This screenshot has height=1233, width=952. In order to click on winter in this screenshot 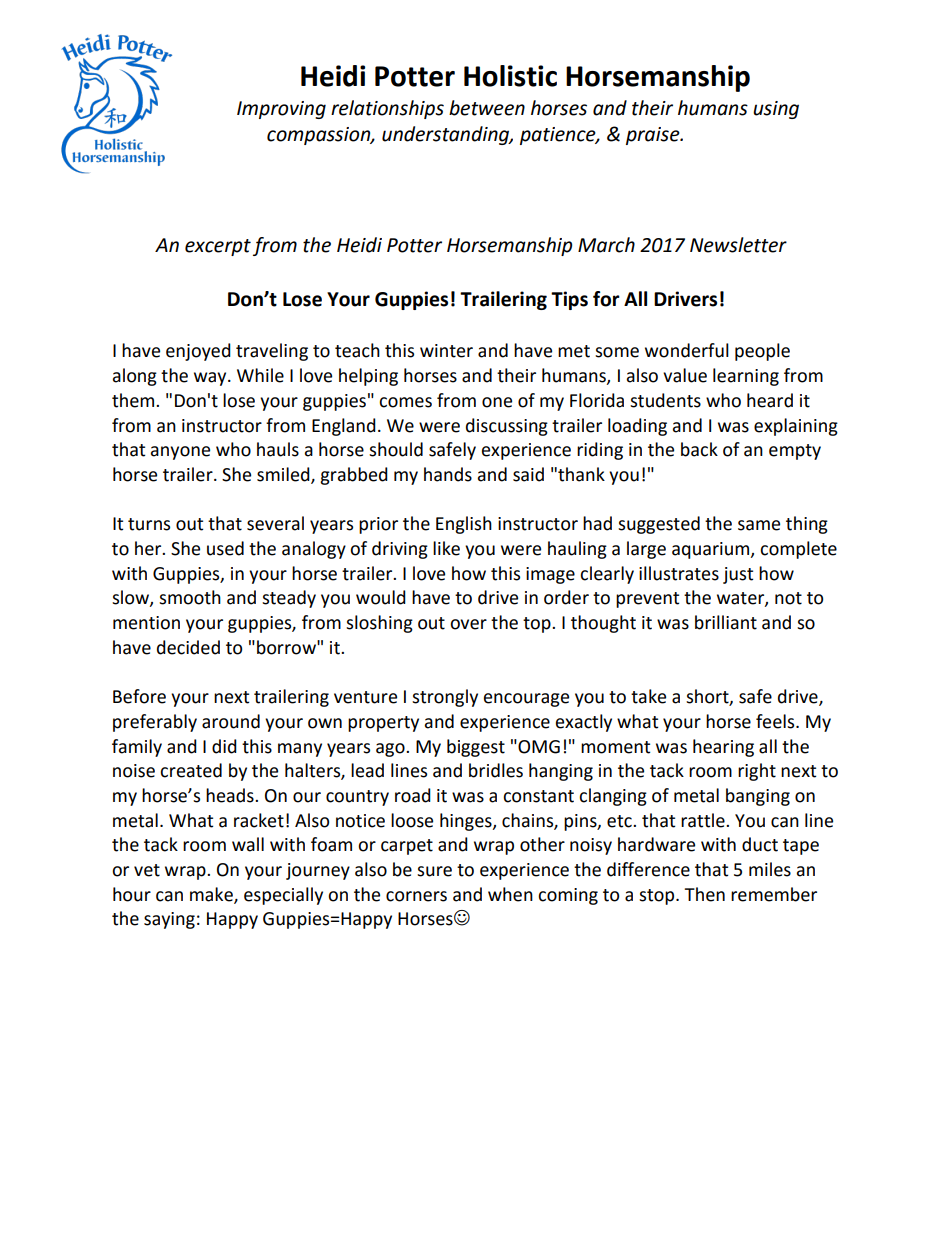, I will do `click(446, 351)`.
